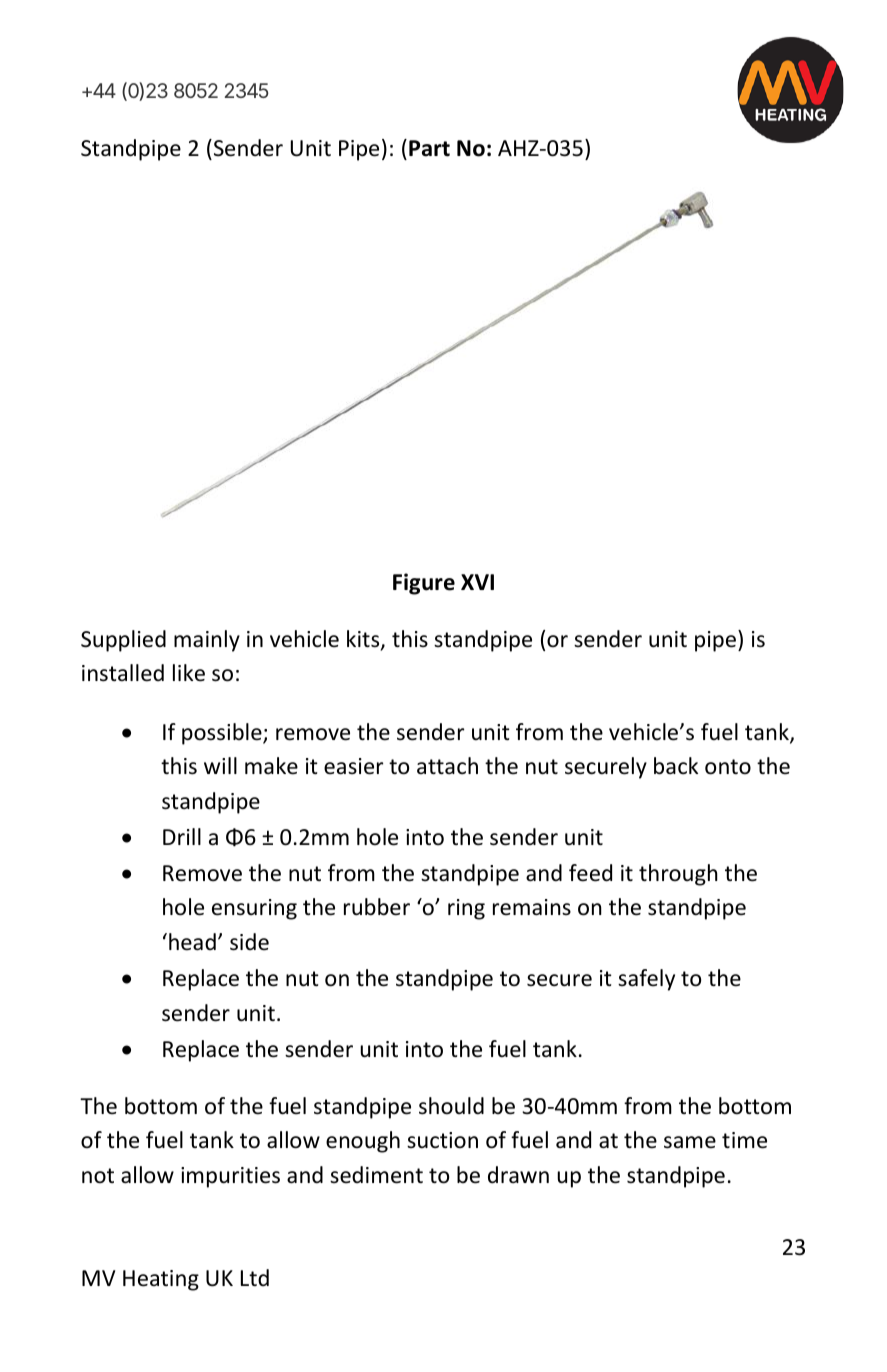 This screenshot has height=1372, width=887. What do you see at coordinates (429, 148) in the screenshot?
I see `Part` at bounding box center [429, 148].
